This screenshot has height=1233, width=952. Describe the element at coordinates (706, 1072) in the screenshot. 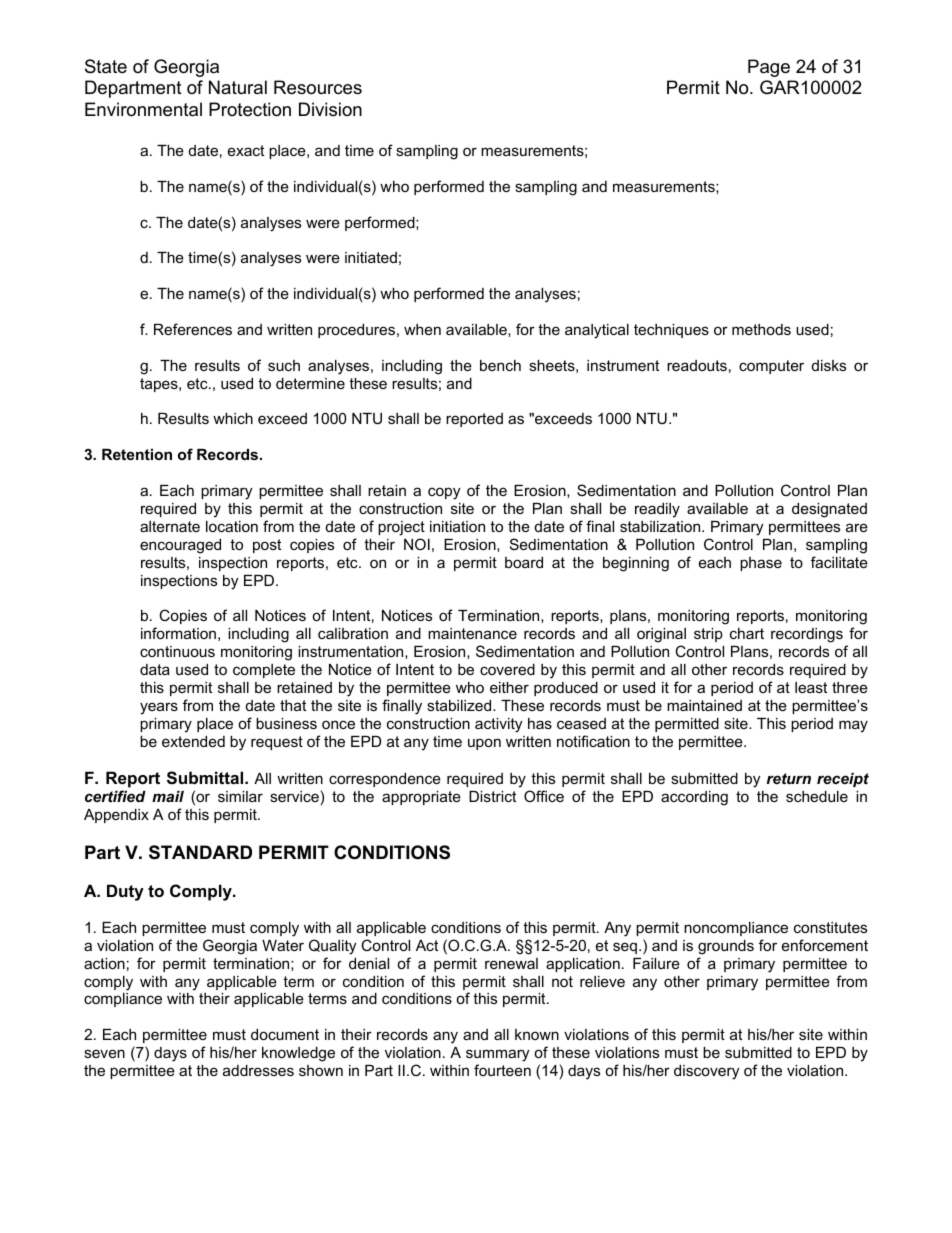

I see `discovery` at that location.
